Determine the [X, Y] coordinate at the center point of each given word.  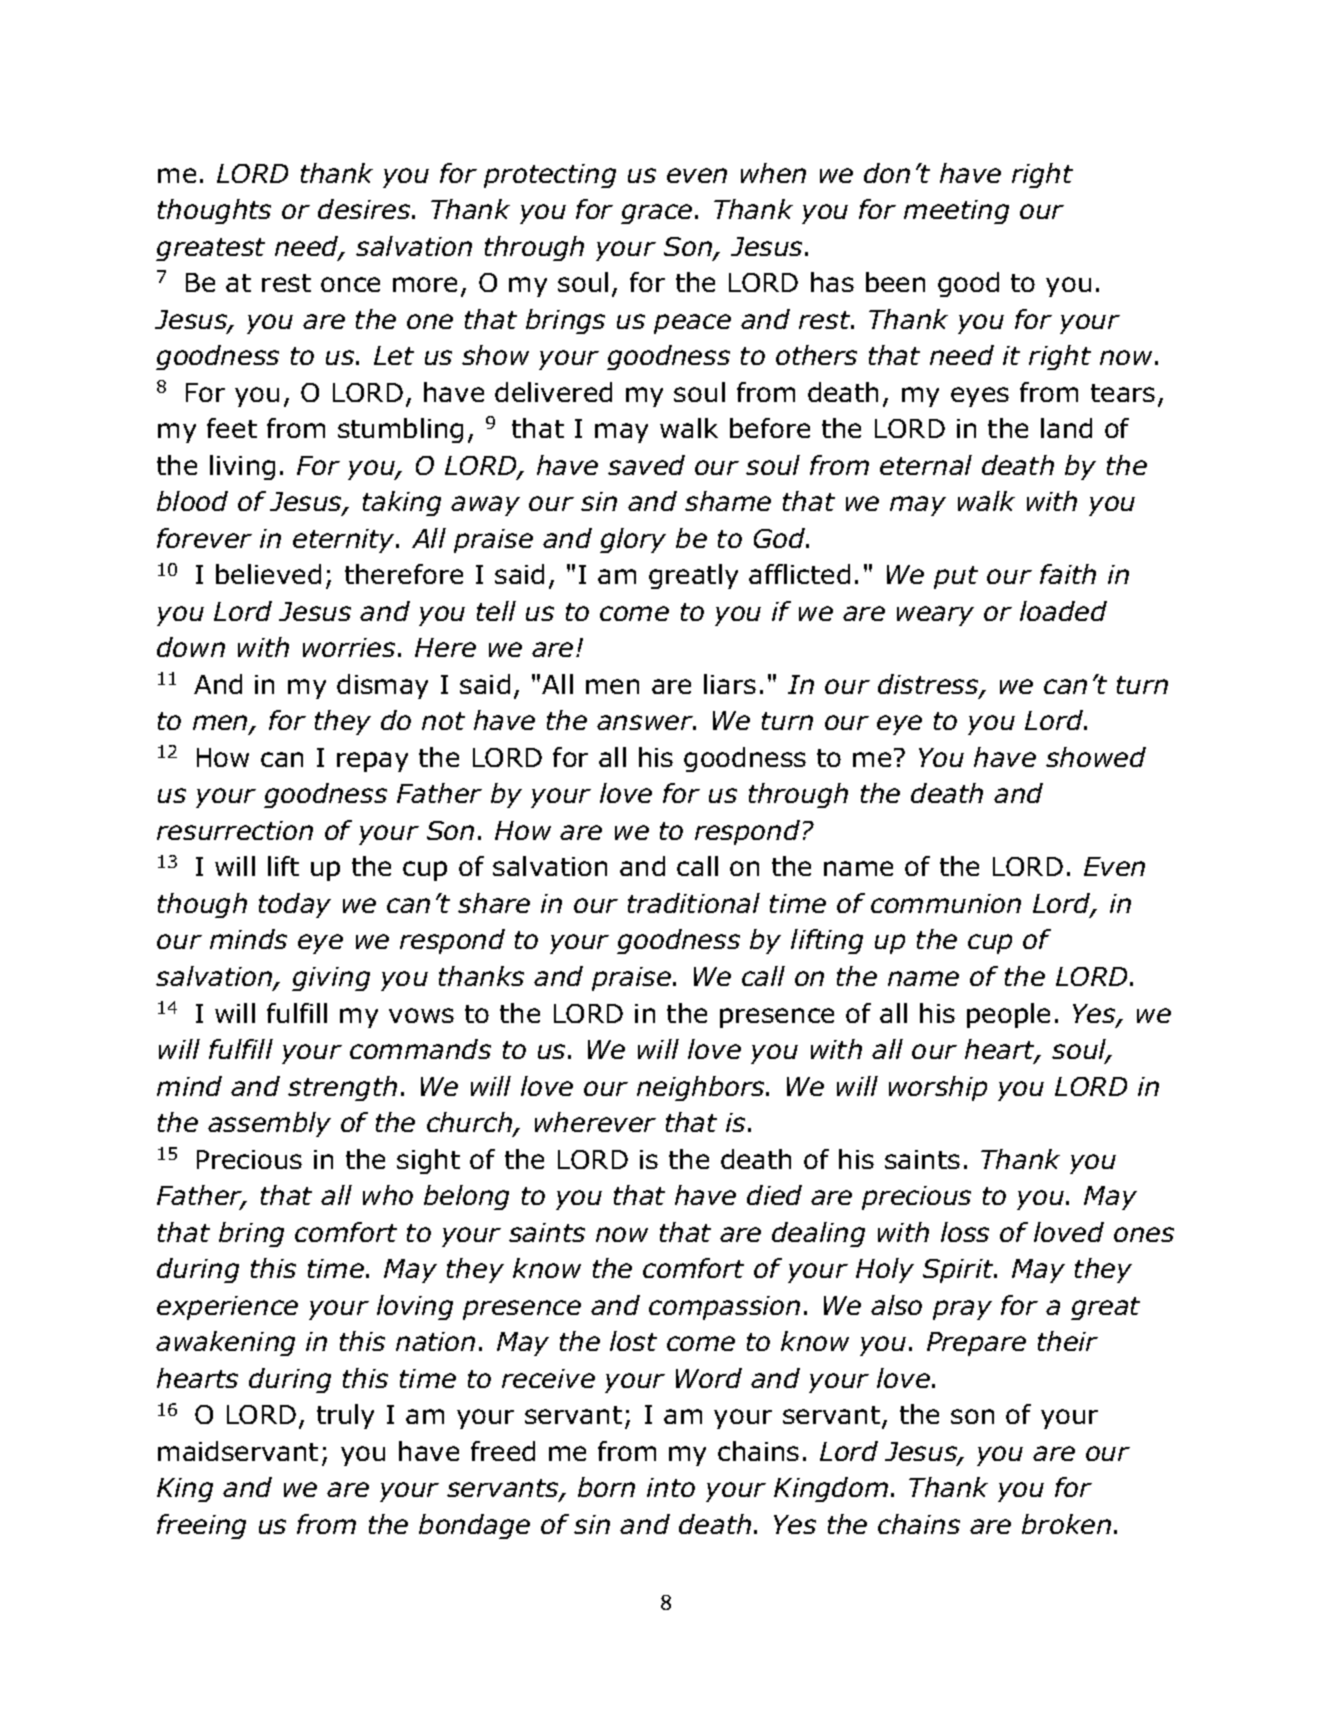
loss [965, 1232]
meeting [956, 212]
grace [656, 214]
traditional [694, 903]
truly [345, 1416]
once [350, 284]
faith [1068, 574]
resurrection [235, 830]
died [774, 1195]
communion [946, 903]
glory [633, 540]
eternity [345, 541]
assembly [269, 1124]
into [671, 1487]
